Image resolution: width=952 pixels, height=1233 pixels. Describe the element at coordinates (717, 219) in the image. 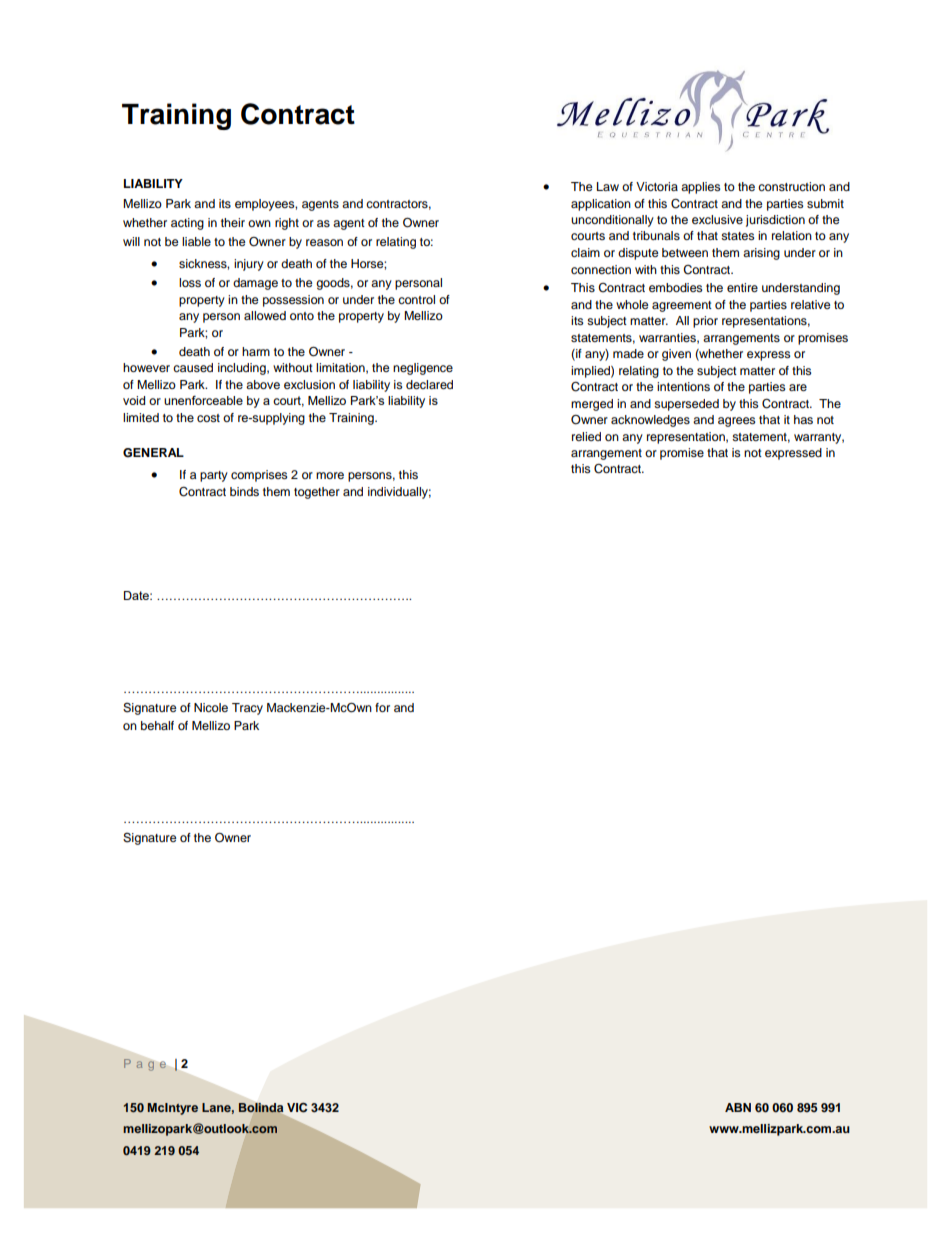

I see `exclusive` at that location.
